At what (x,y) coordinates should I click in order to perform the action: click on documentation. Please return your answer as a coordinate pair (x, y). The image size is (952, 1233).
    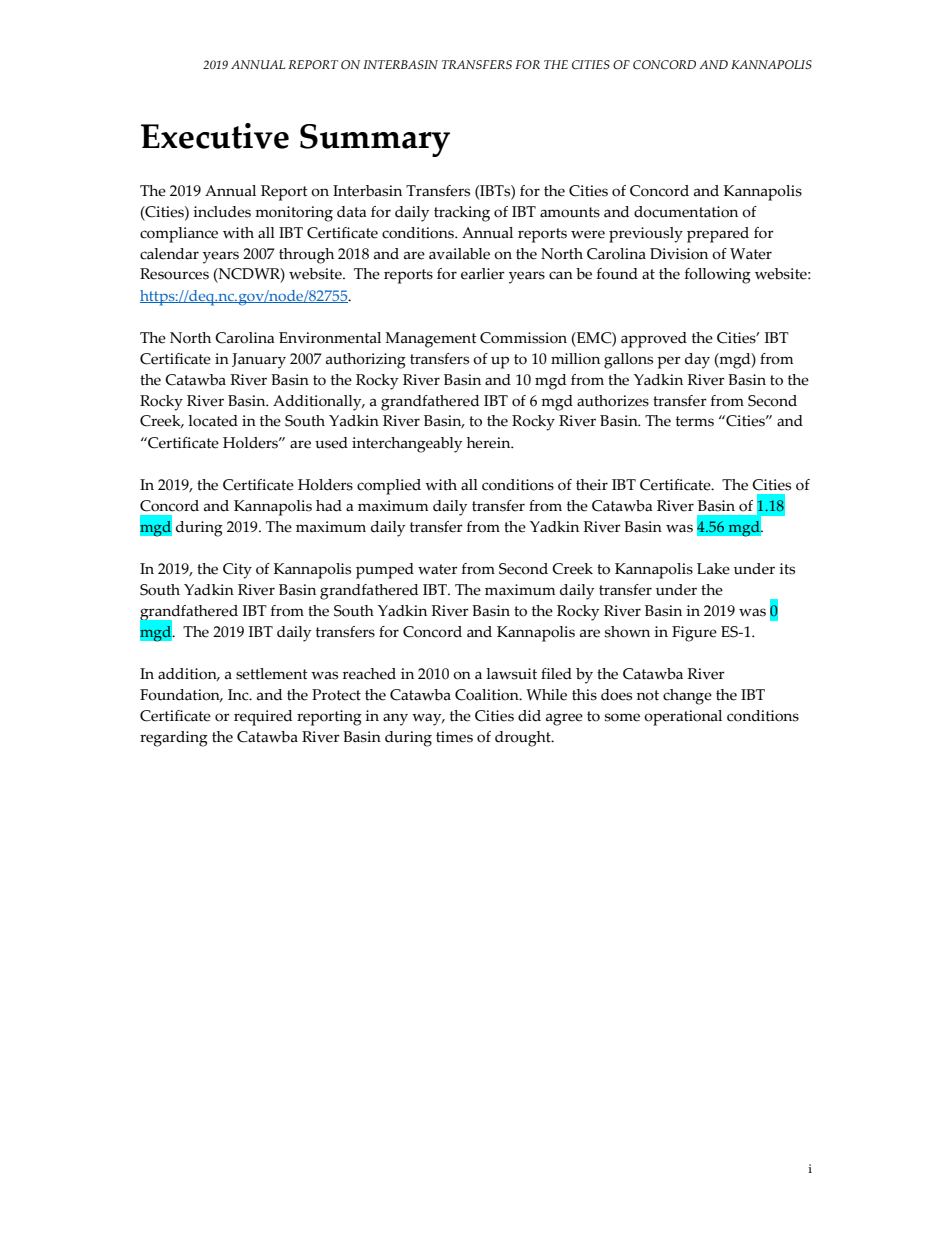
    Looking at the image, I should click on (686, 212).
